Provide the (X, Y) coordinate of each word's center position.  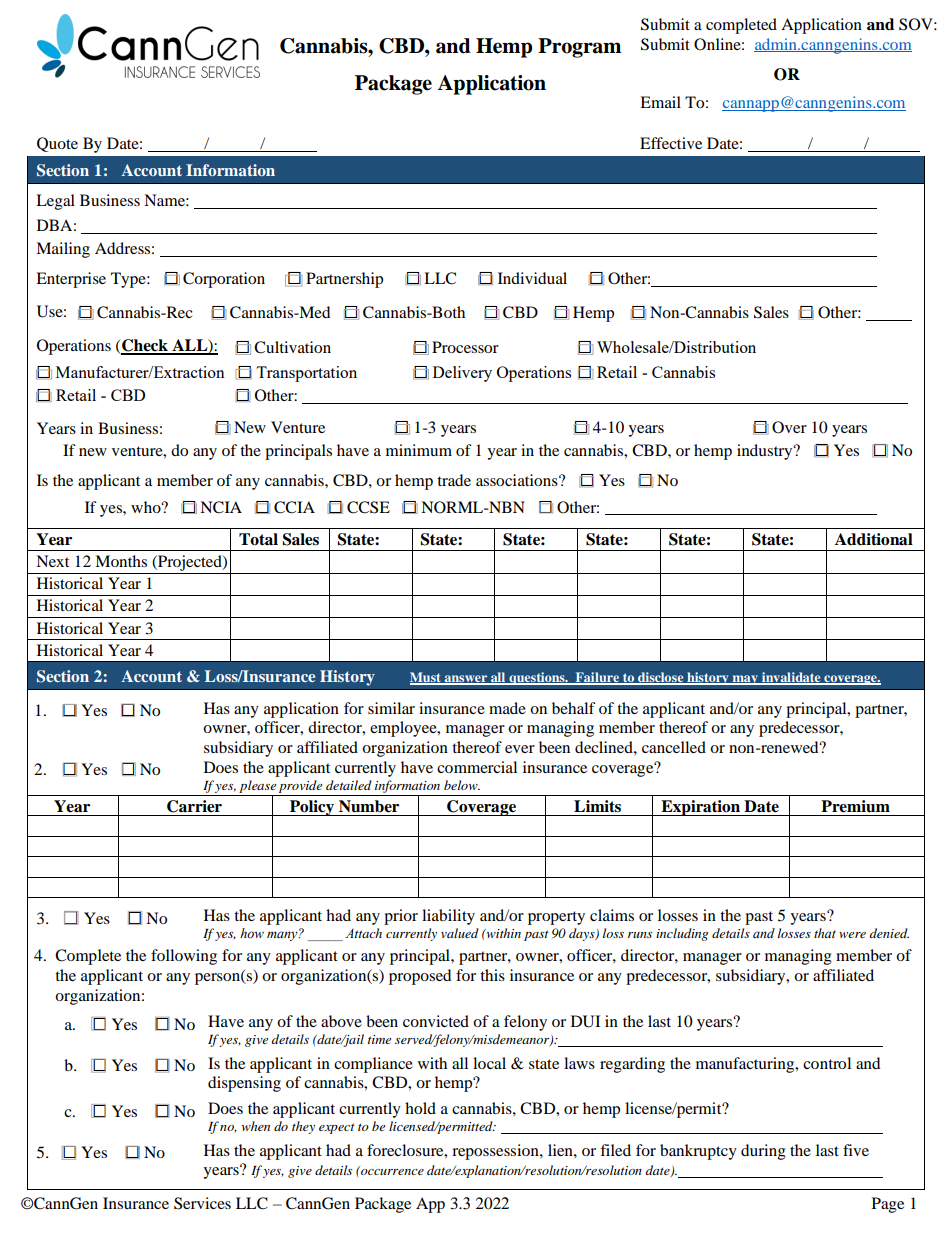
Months (121, 561)
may (745, 680)
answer (466, 679)
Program (579, 48)
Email (660, 102)
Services (202, 1203)
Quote (57, 144)
